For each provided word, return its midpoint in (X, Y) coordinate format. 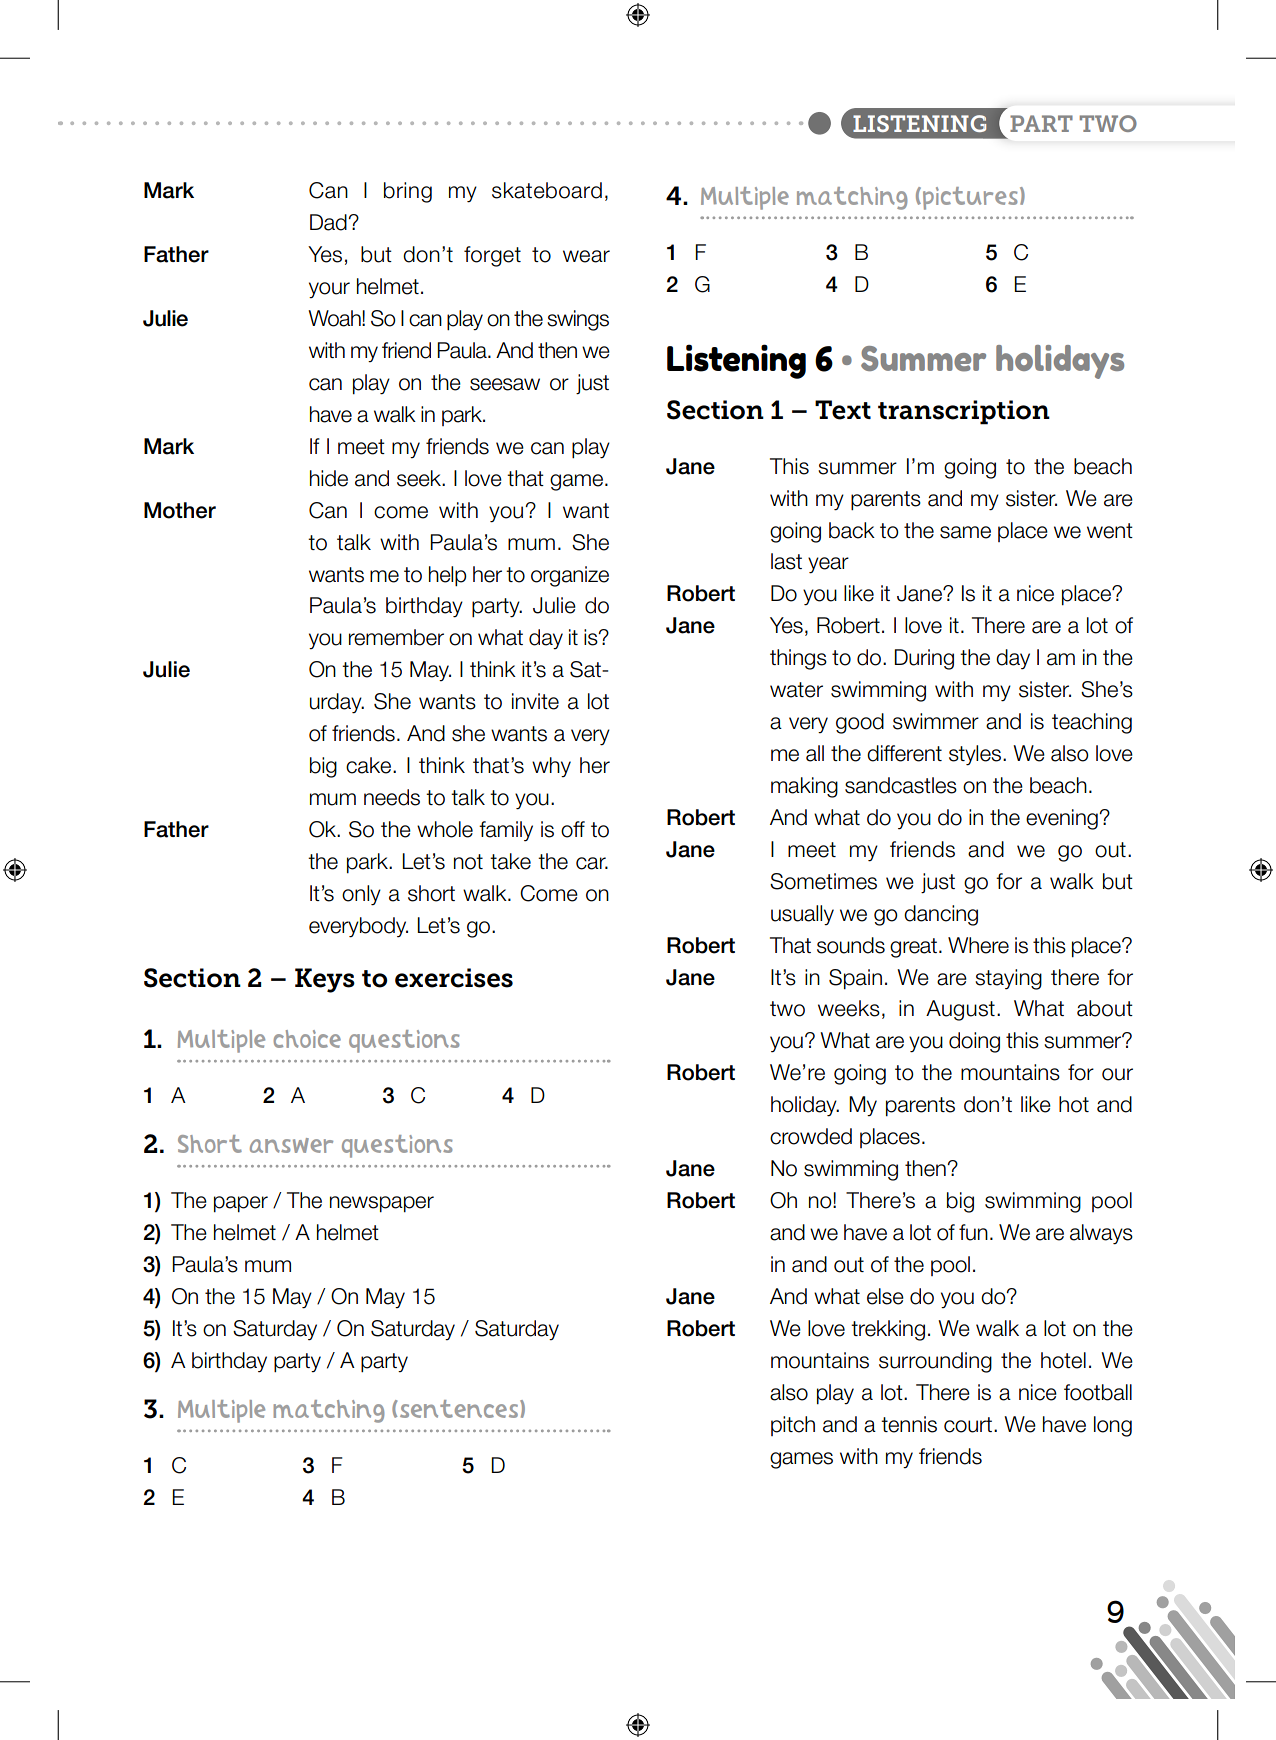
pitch (793, 1426)
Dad (329, 222)
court (969, 1425)
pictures (970, 198)
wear (586, 256)
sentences (459, 1409)
